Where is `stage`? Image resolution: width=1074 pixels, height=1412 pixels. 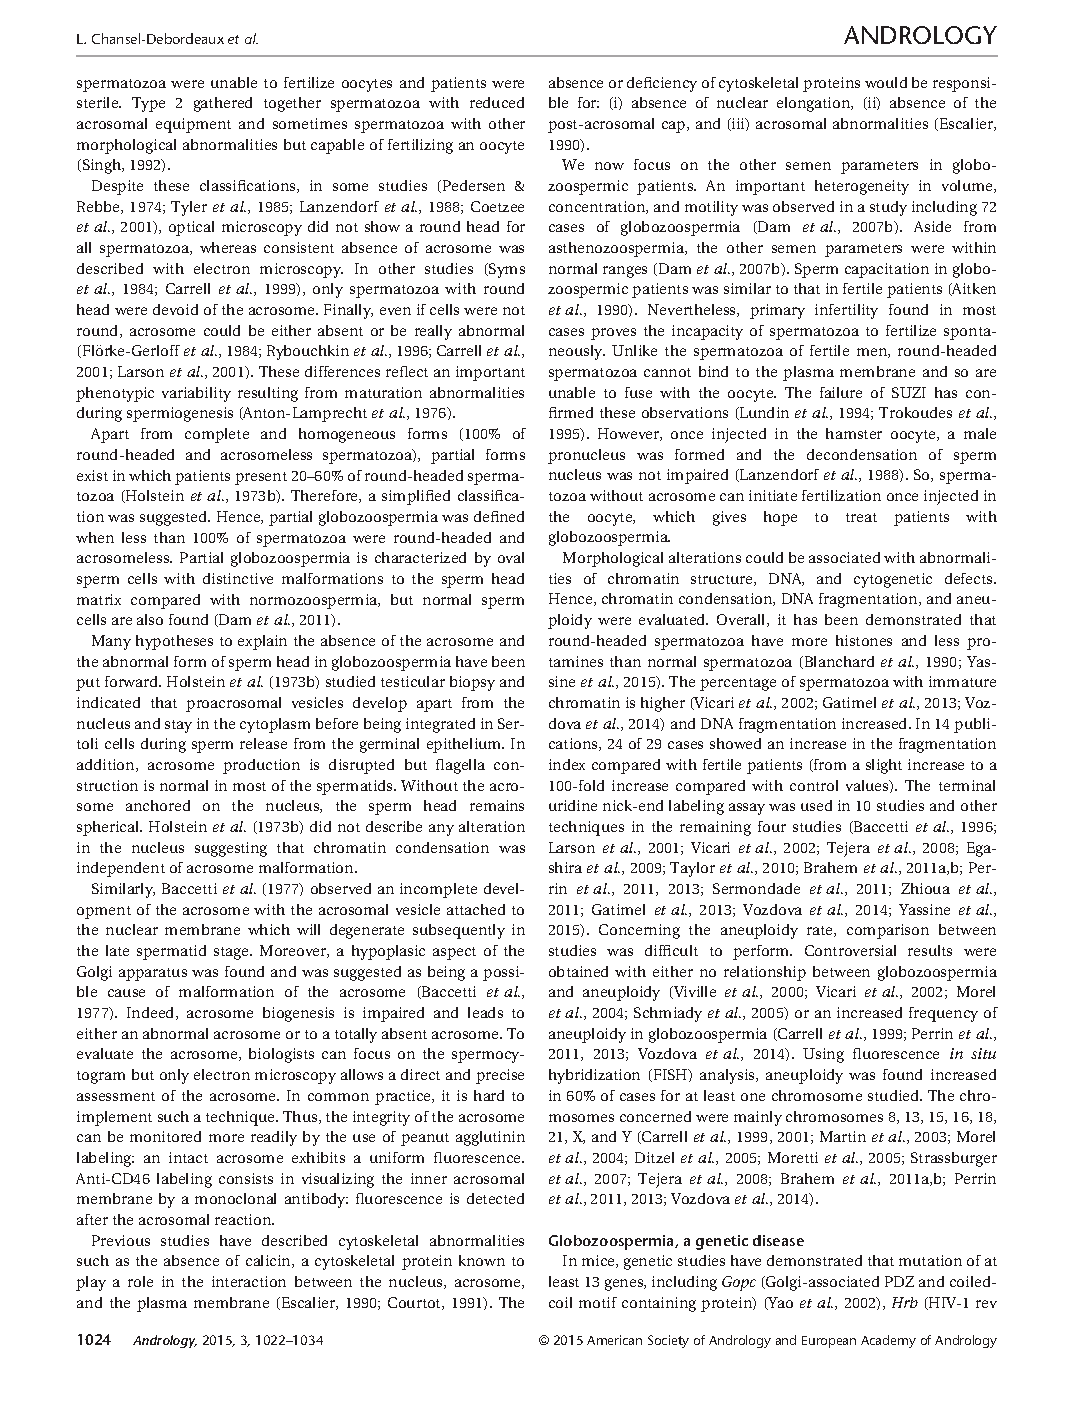 stage is located at coordinates (232, 953).
